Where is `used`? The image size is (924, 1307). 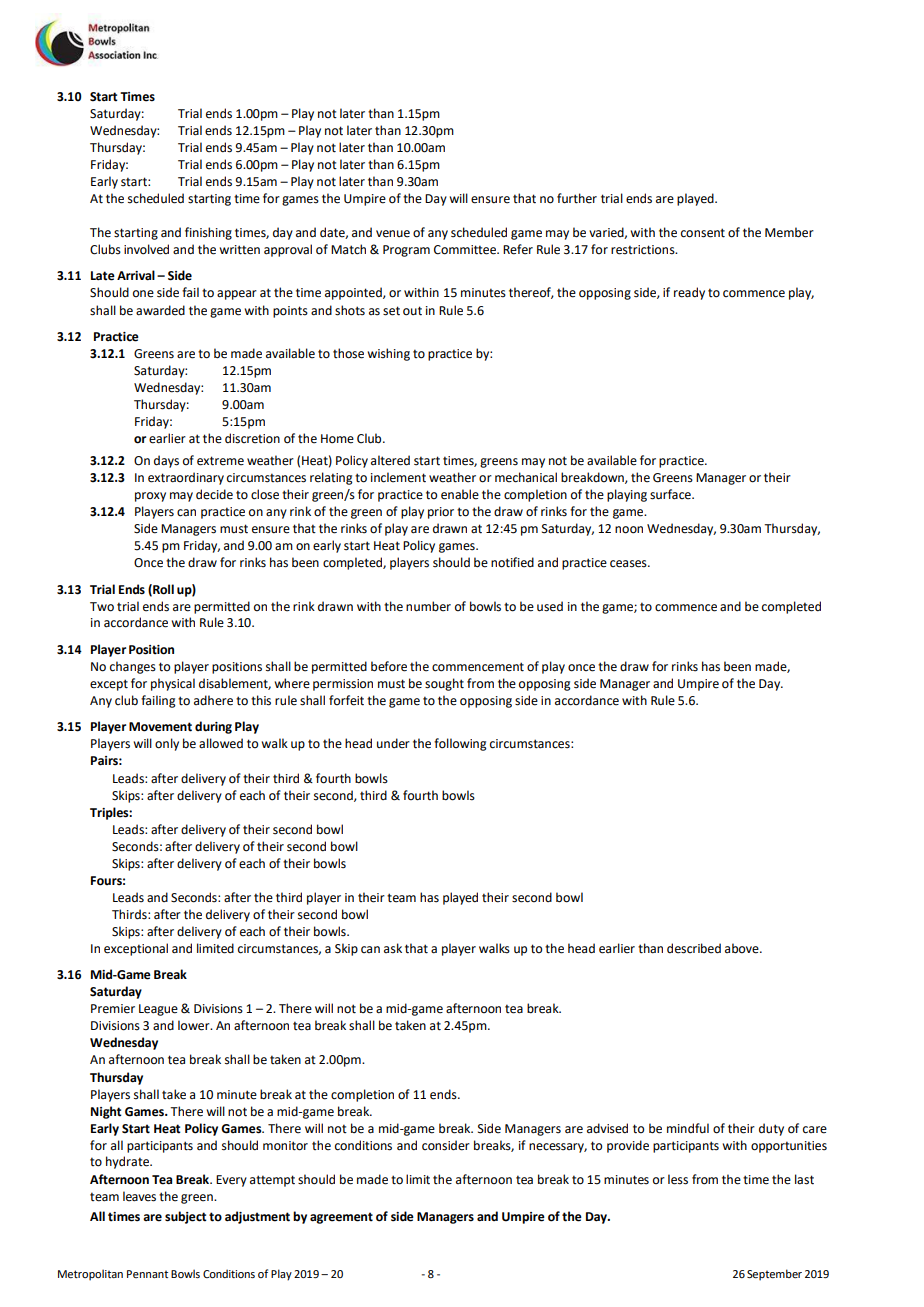
used is located at coordinates (550, 606).
